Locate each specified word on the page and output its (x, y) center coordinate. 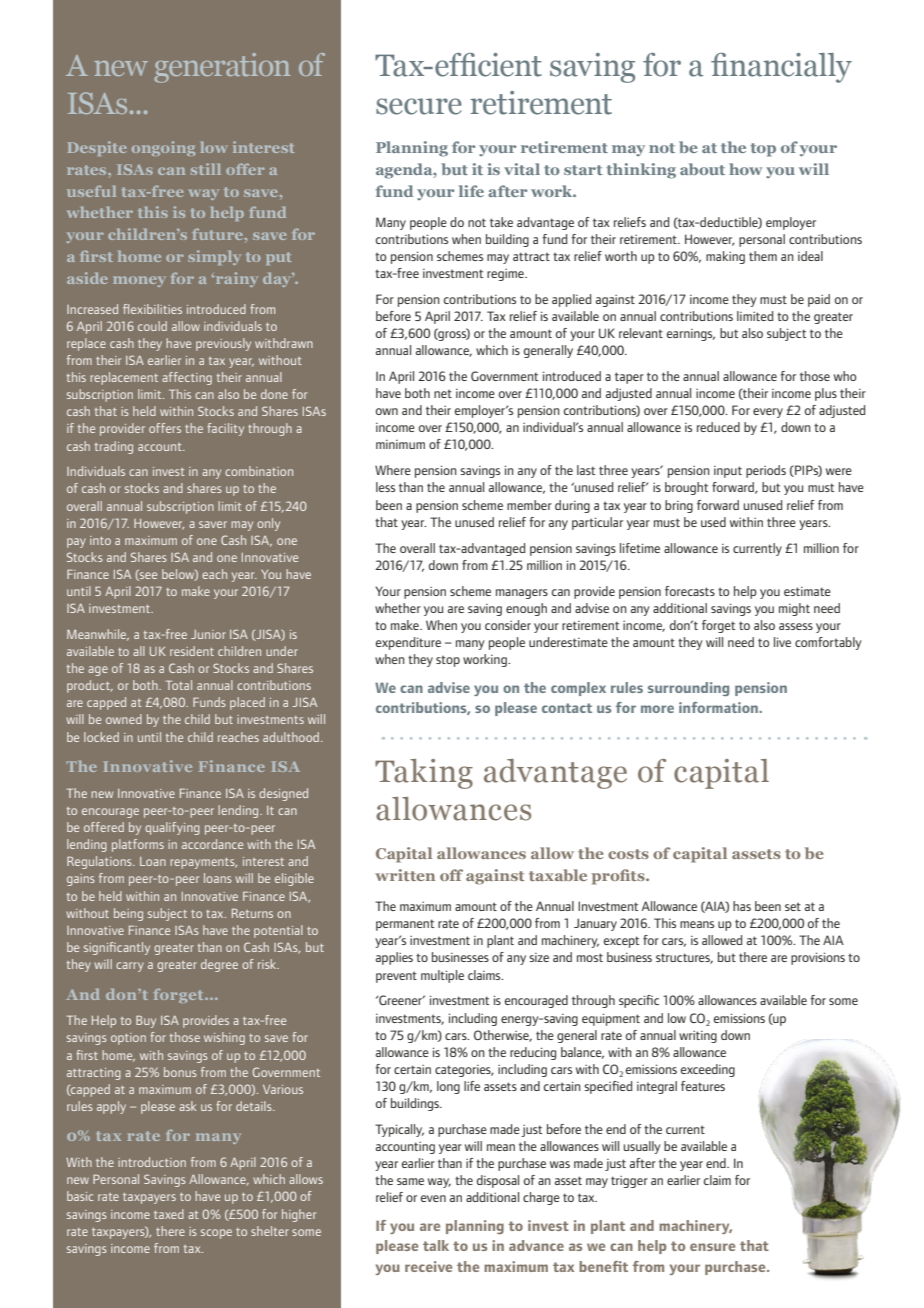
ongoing (163, 148)
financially (781, 68)
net (443, 393)
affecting (187, 378)
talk (436, 1245)
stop (448, 661)
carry (130, 967)
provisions (818, 958)
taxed (169, 1214)
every (768, 413)
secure (419, 106)
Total (179, 685)
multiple (442, 976)
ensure (712, 1247)
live (782, 642)
